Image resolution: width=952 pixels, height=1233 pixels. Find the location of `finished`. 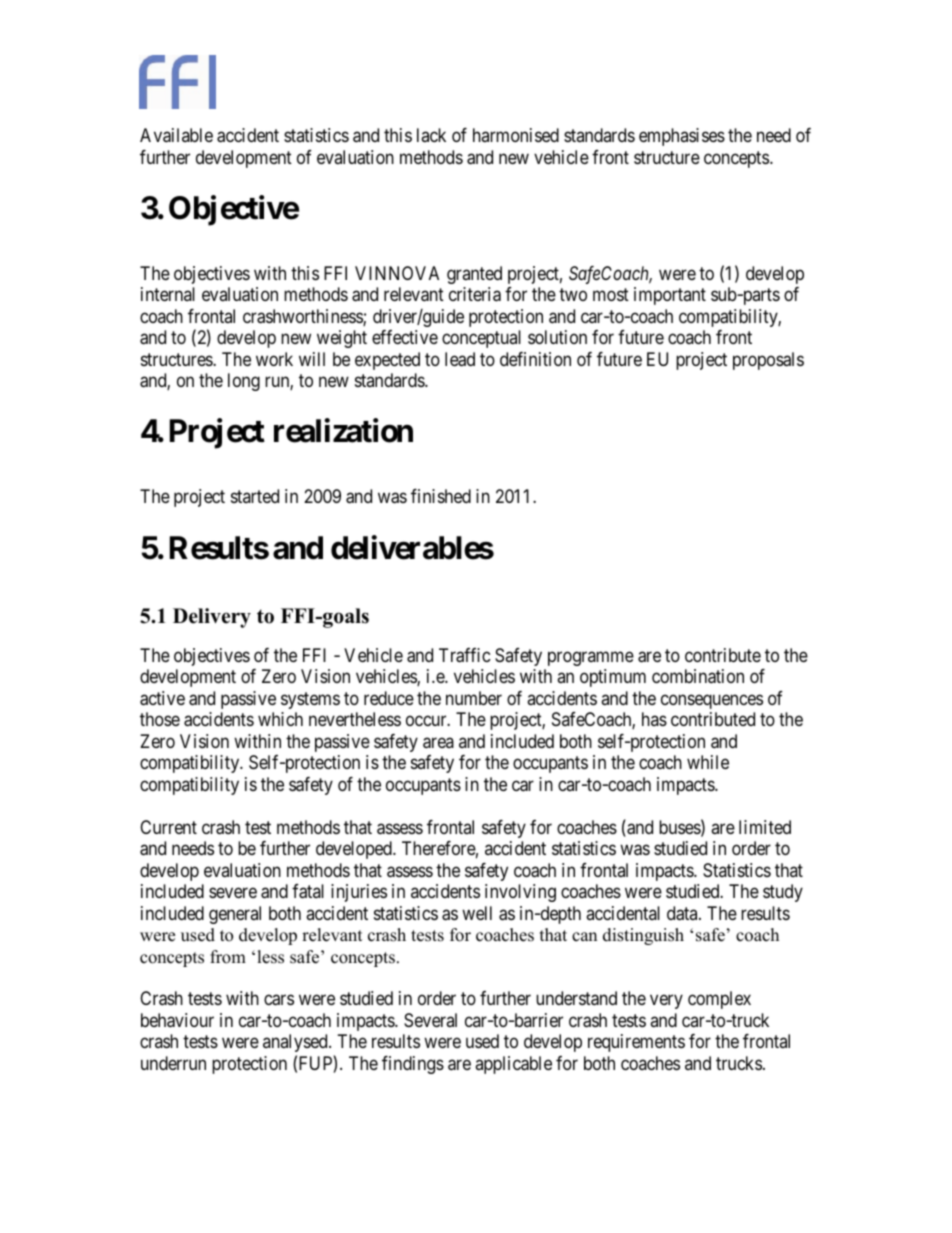

finished is located at coordinates (441, 496).
